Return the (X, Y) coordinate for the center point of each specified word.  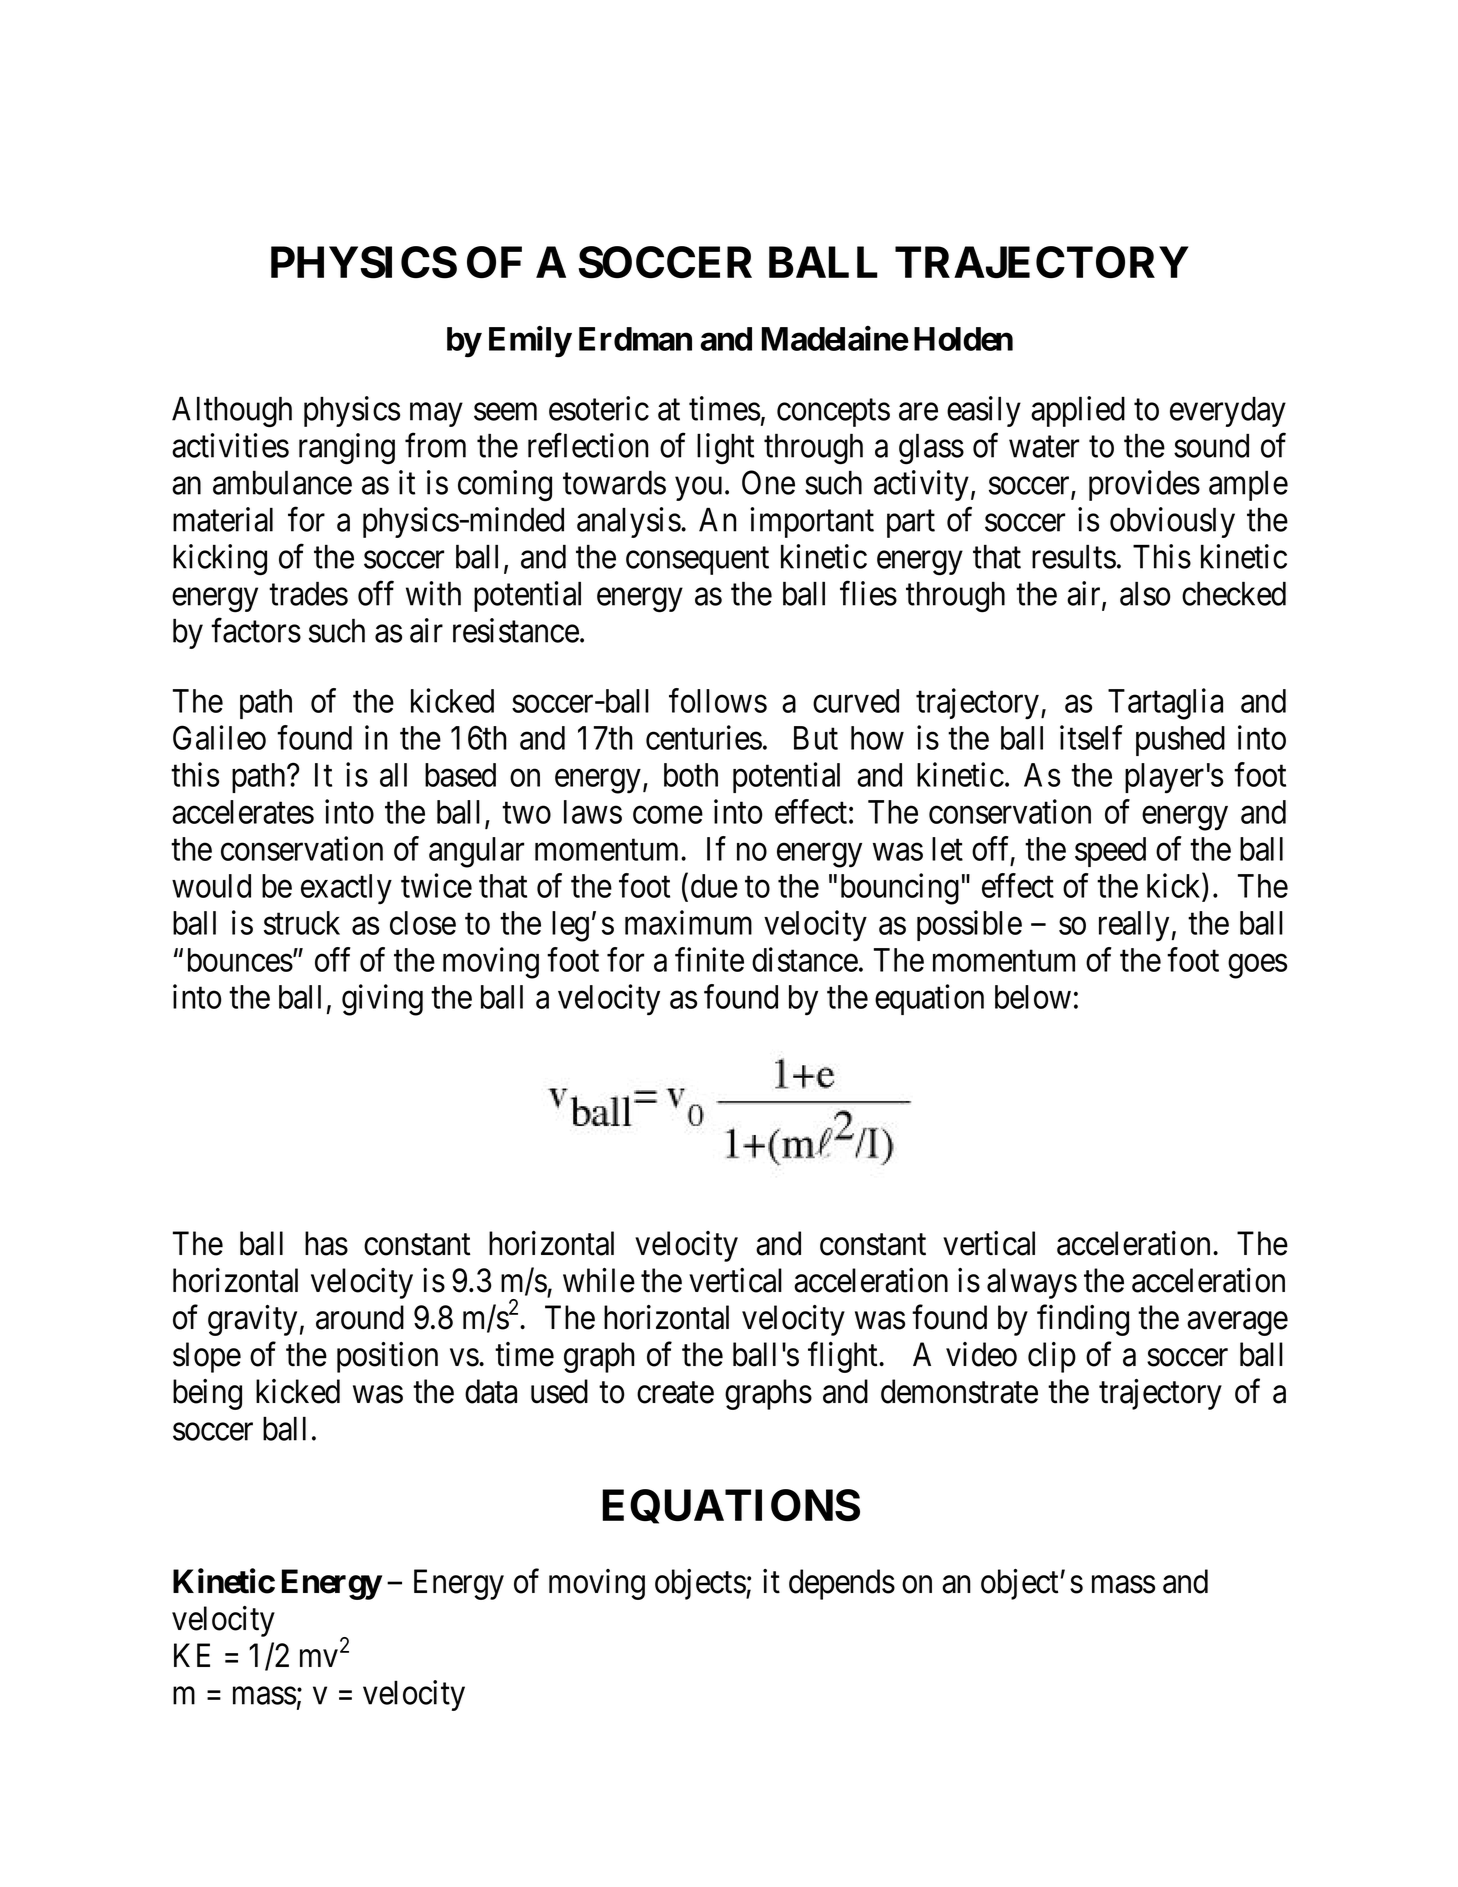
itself (1091, 737)
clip (1052, 1357)
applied (1078, 411)
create (675, 1393)
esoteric (599, 408)
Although (232, 412)
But (816, 738)
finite (709, 959)
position (387, 1357)
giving (382, 1000)
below (1033, 997)
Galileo (219, 737)
